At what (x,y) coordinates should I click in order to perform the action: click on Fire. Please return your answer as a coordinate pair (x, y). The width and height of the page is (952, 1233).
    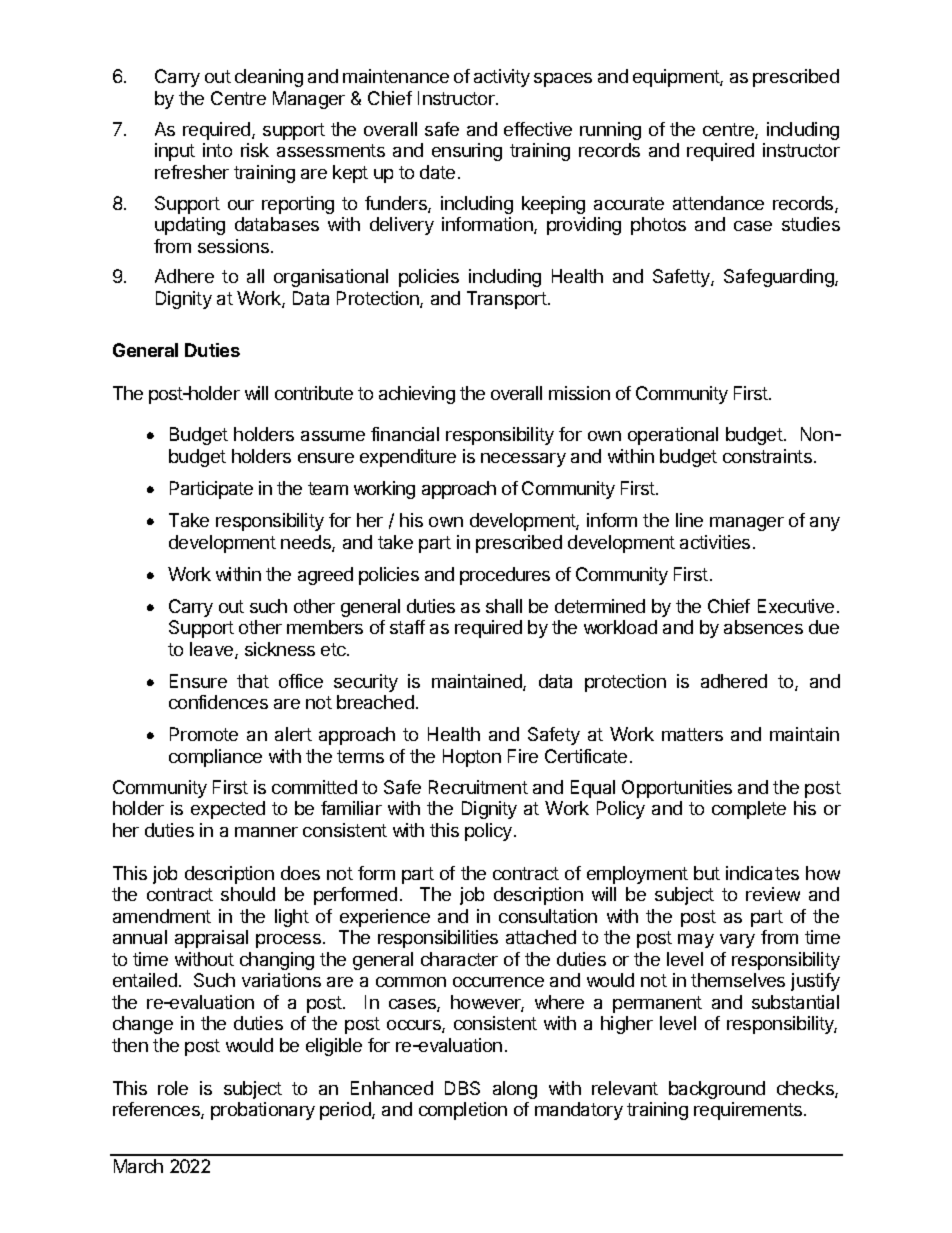
    Looking at the image, I should click on (523, 756).
